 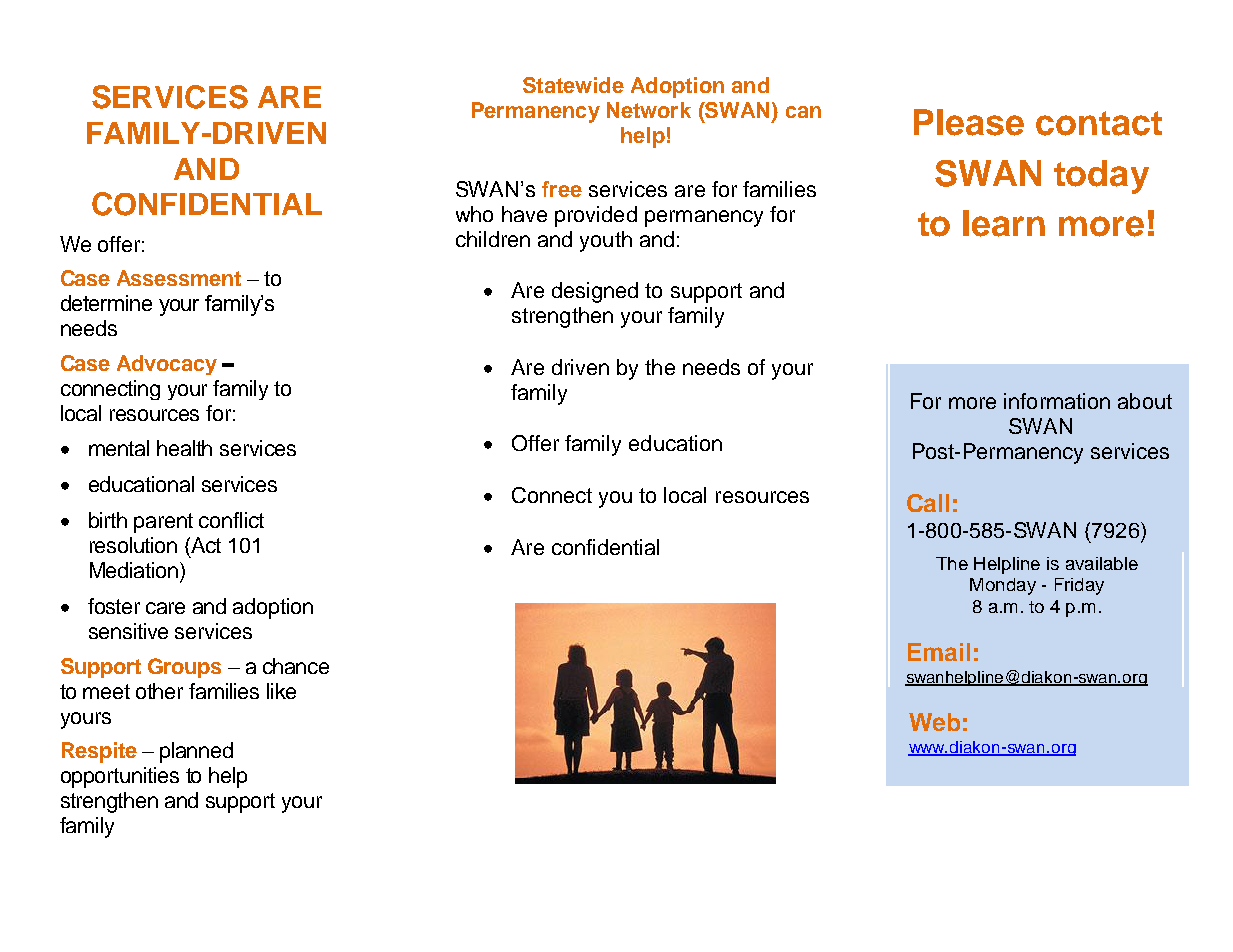 I want to click on contact, so click(x=1099, y=123).
